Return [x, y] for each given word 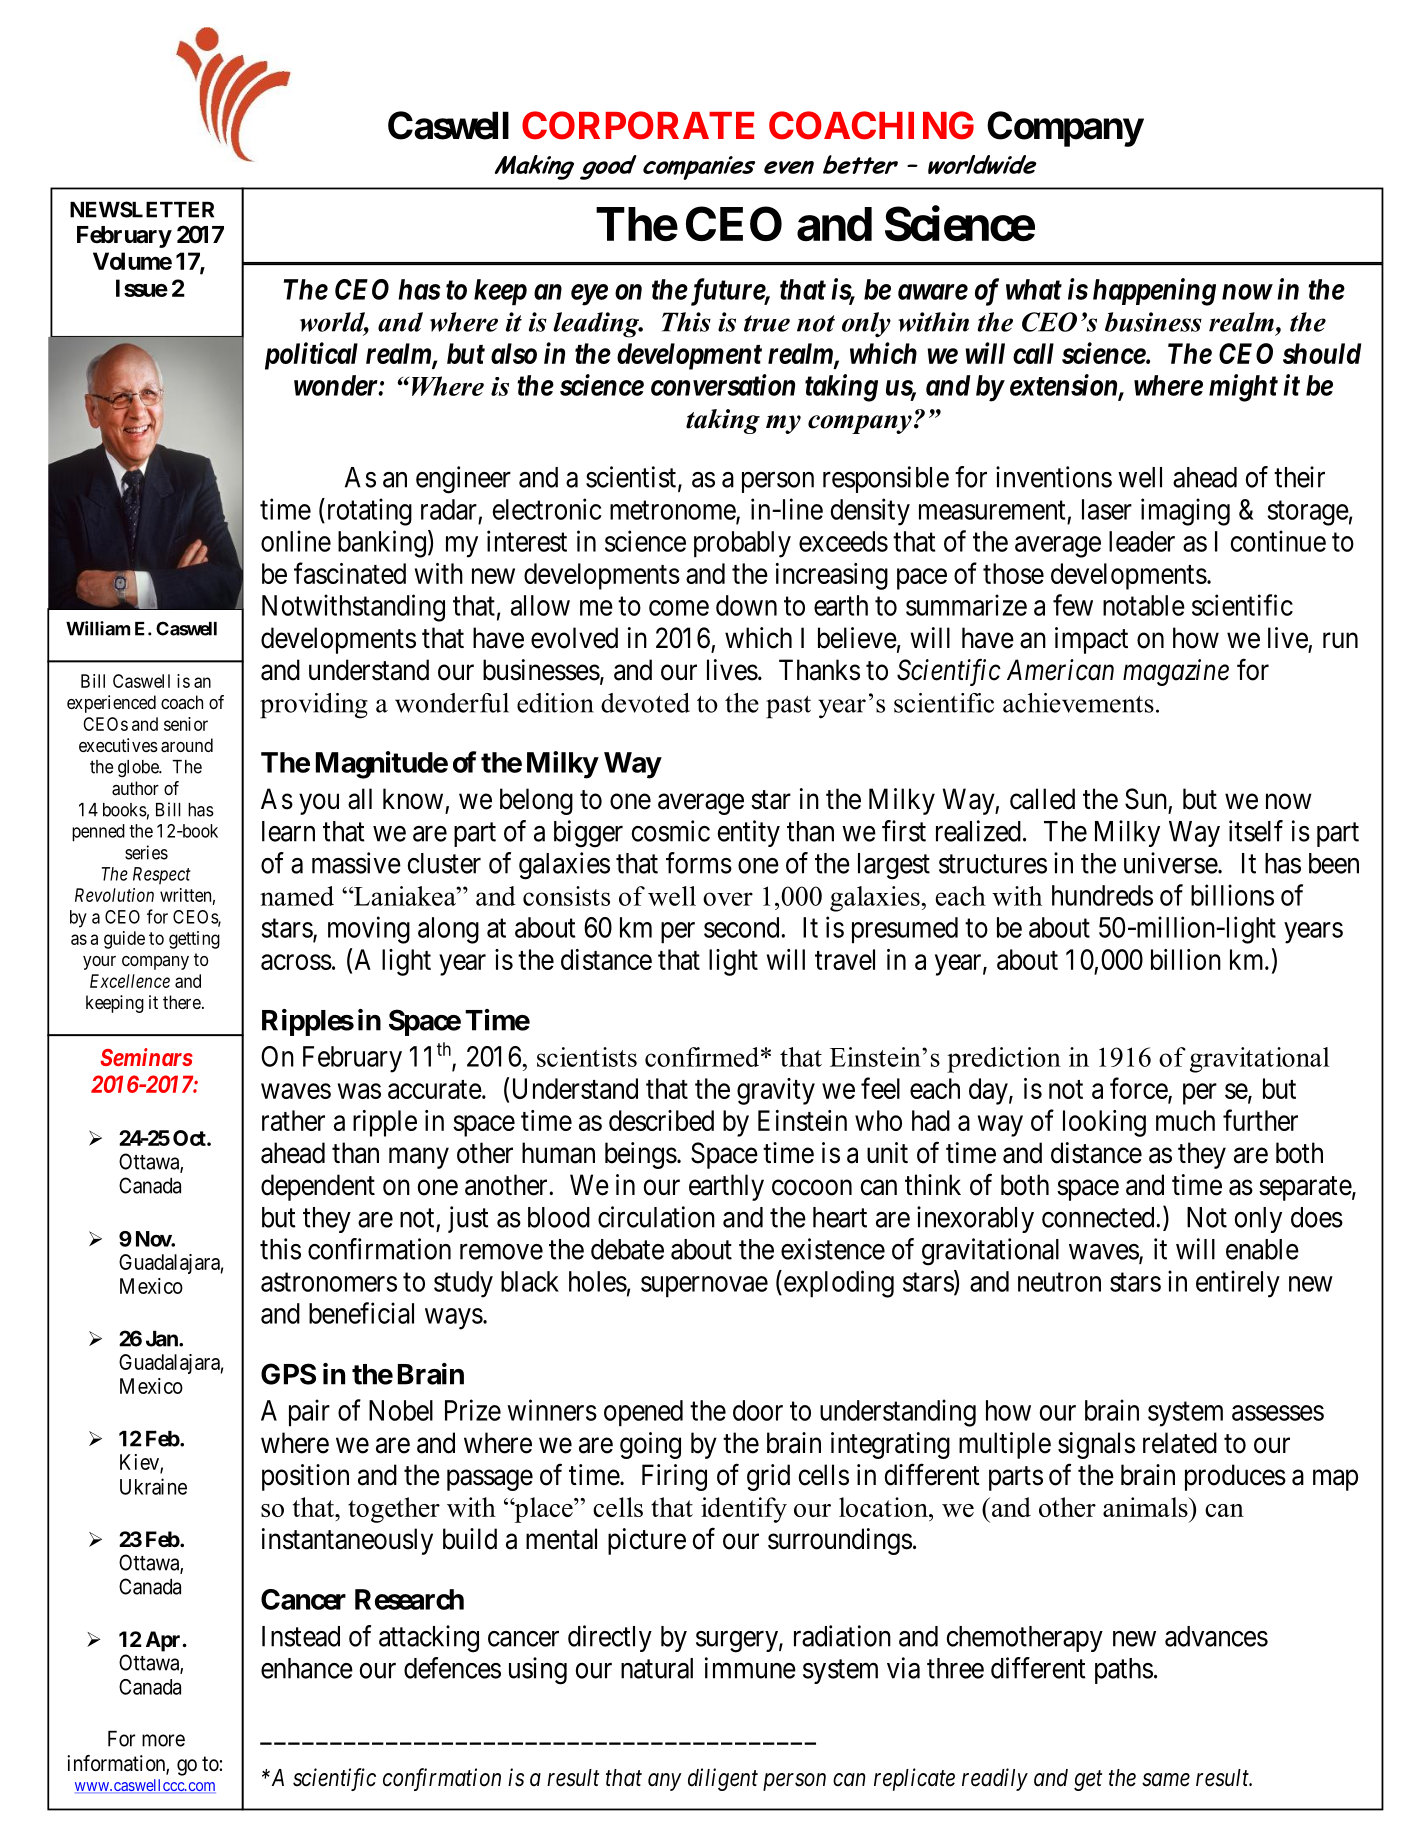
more [163, 1740]
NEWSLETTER [142, 209]
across [296, 962]
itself [1256, 831]
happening [1154, 292]
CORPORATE [638, 125]
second [741, 927]
